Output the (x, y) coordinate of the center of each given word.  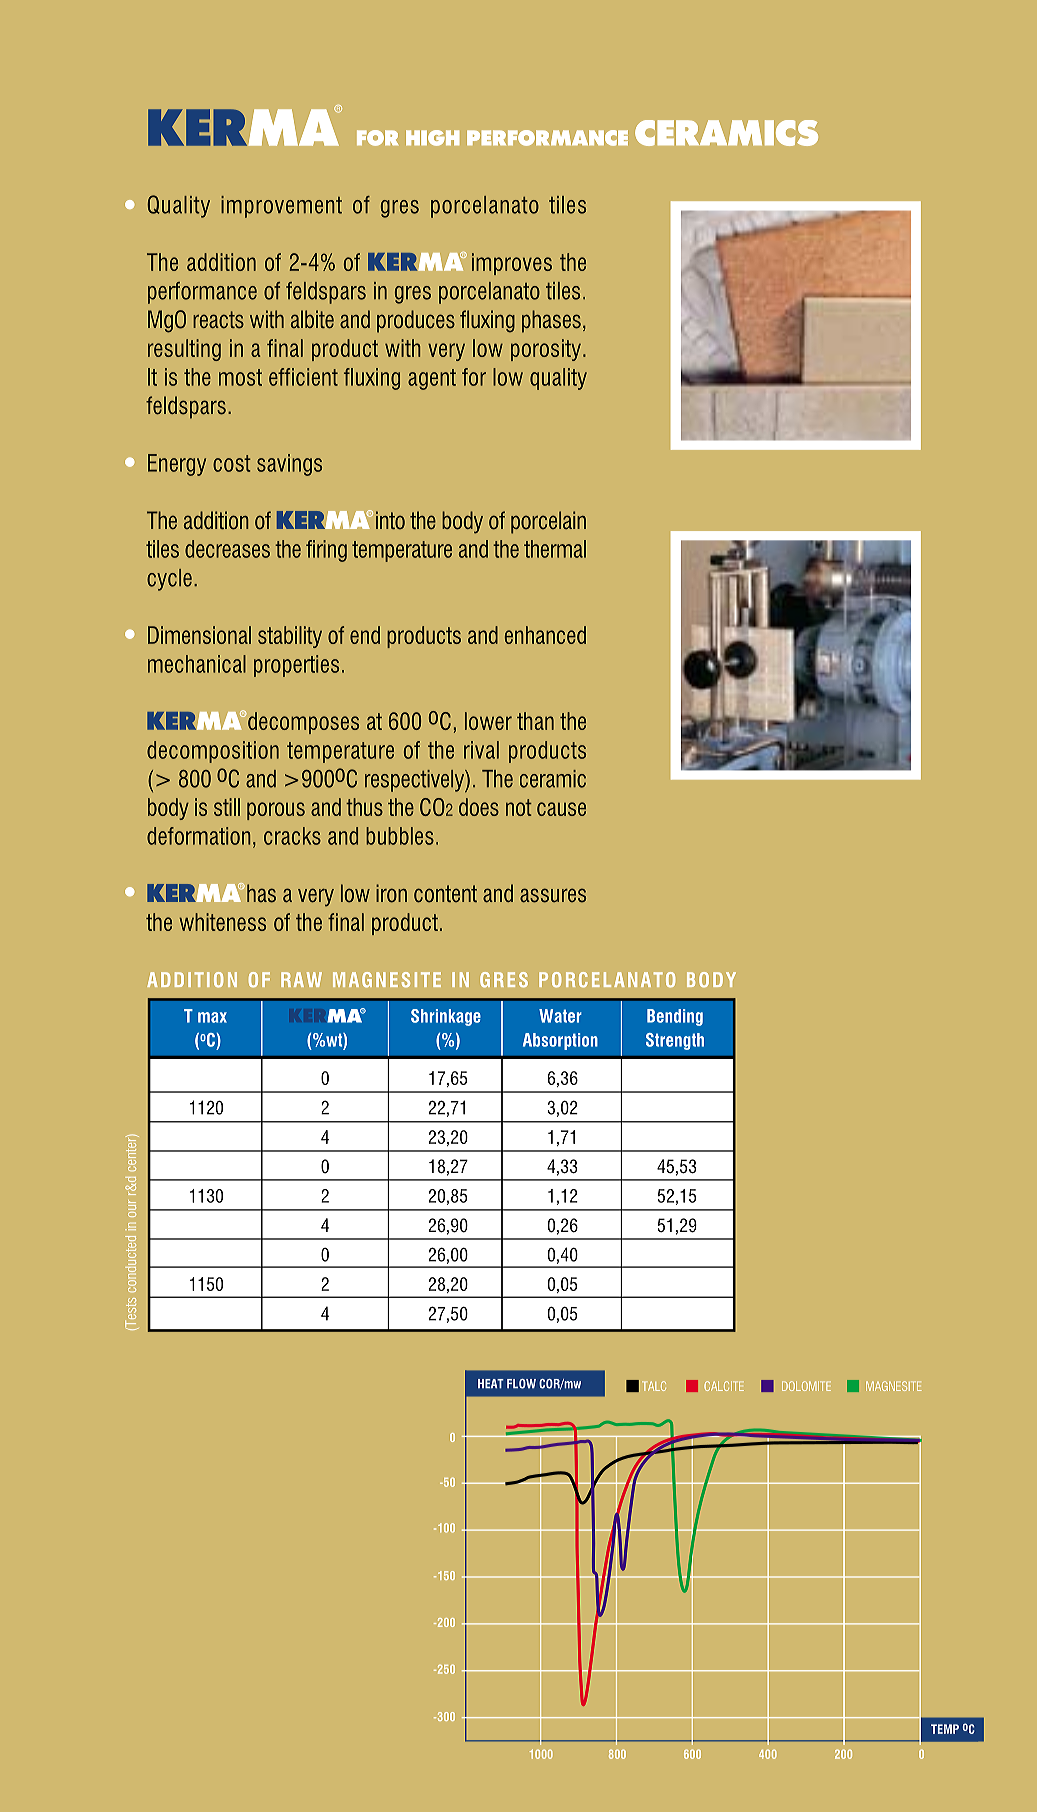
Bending (675, 1017)
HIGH (432, 138)
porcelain (548, 522)
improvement (281, 207)
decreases (227, 549)
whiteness (222, 922)
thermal (555, 549)
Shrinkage (446, 1017)
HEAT (491, 1383)
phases (551, 321)
